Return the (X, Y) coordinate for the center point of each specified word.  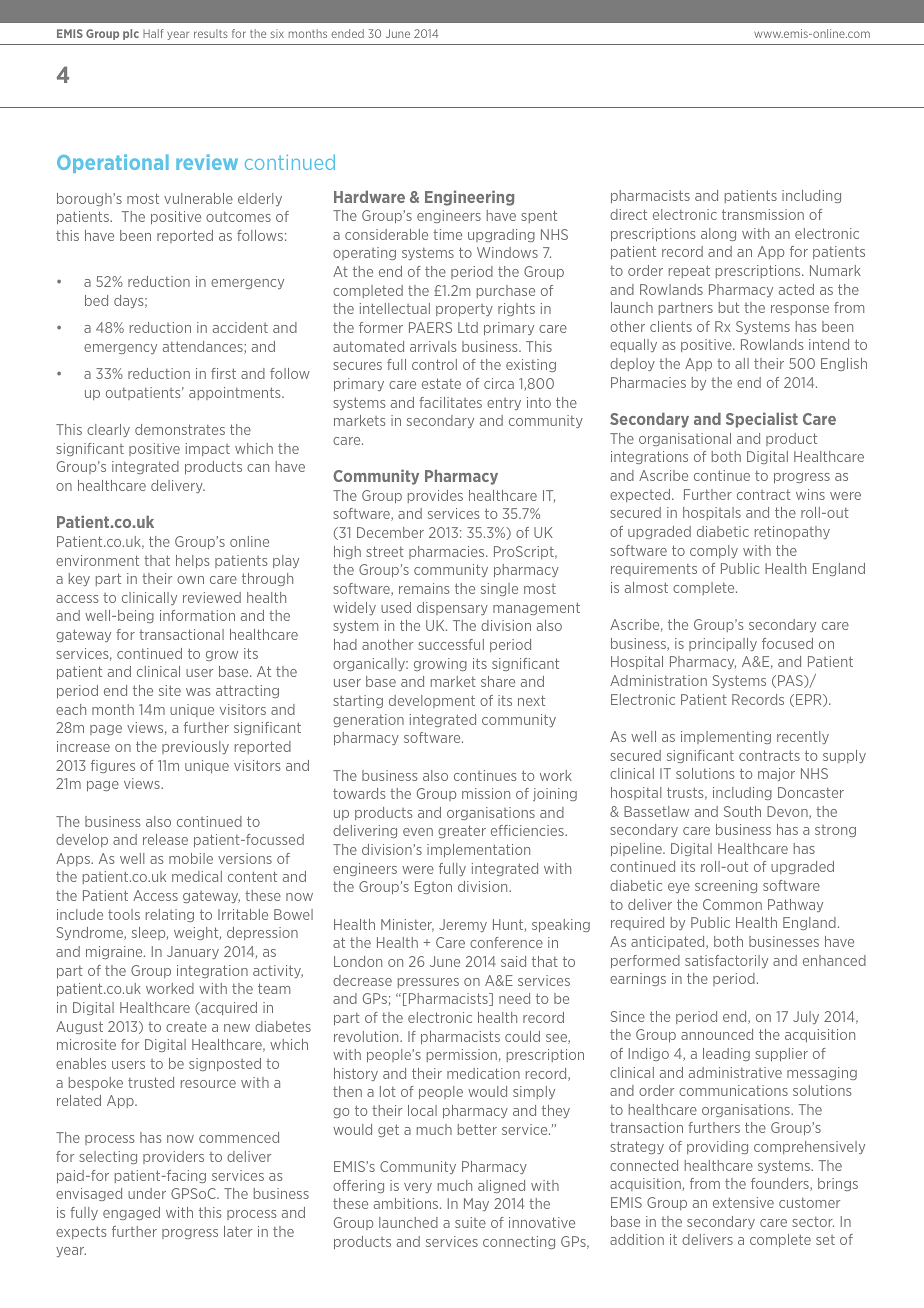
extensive (743, 1202)
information (197, 615)
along (718, 234)
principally (723, 644)
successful (451, 644)
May (476, 1204)
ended (347, 33)
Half (153, 33)
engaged (131, 1213)
